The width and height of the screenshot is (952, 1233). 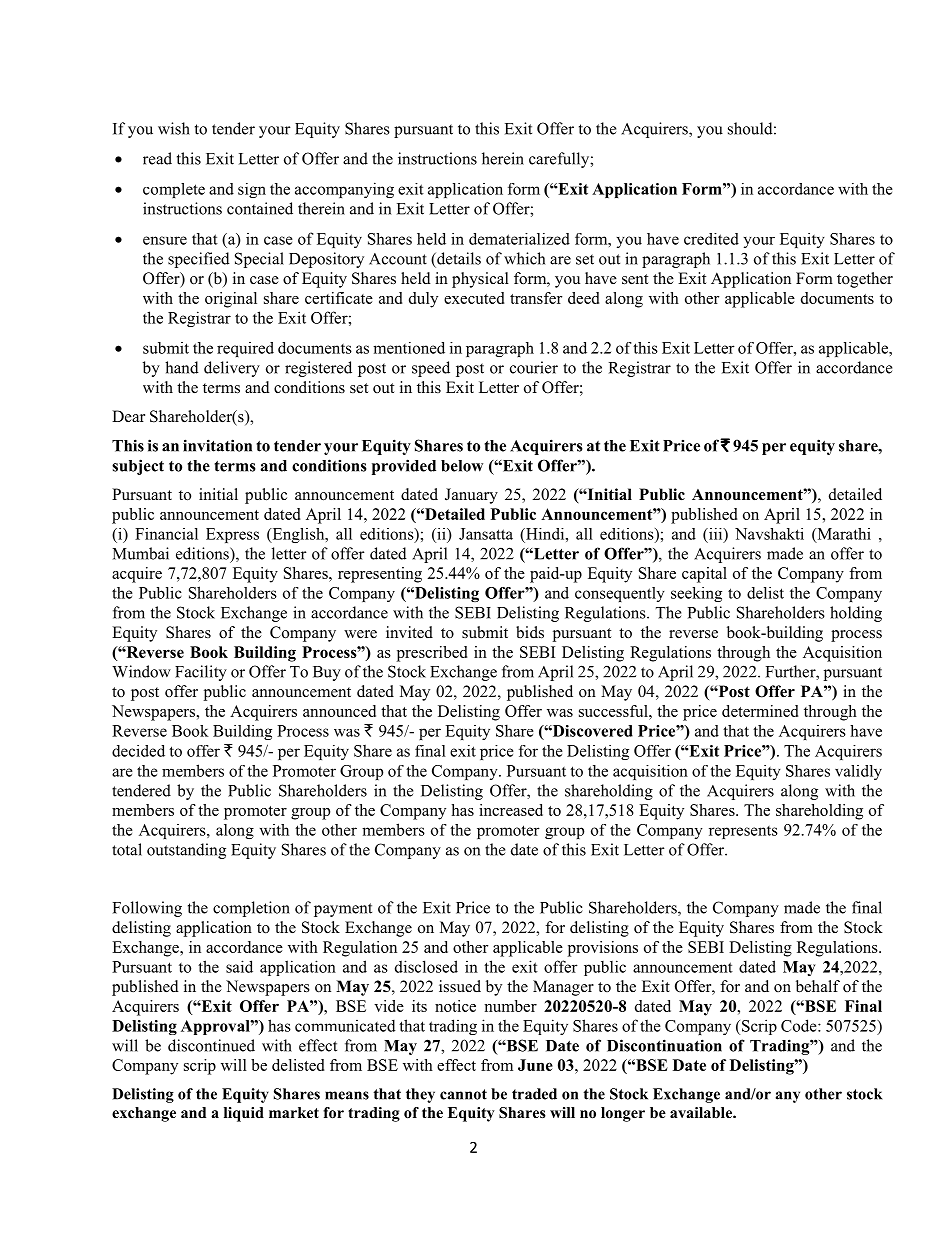 What do you see at coordinates (696, 594) in the screenshot?
I see `seeking` at bounding box center [696, 594].
